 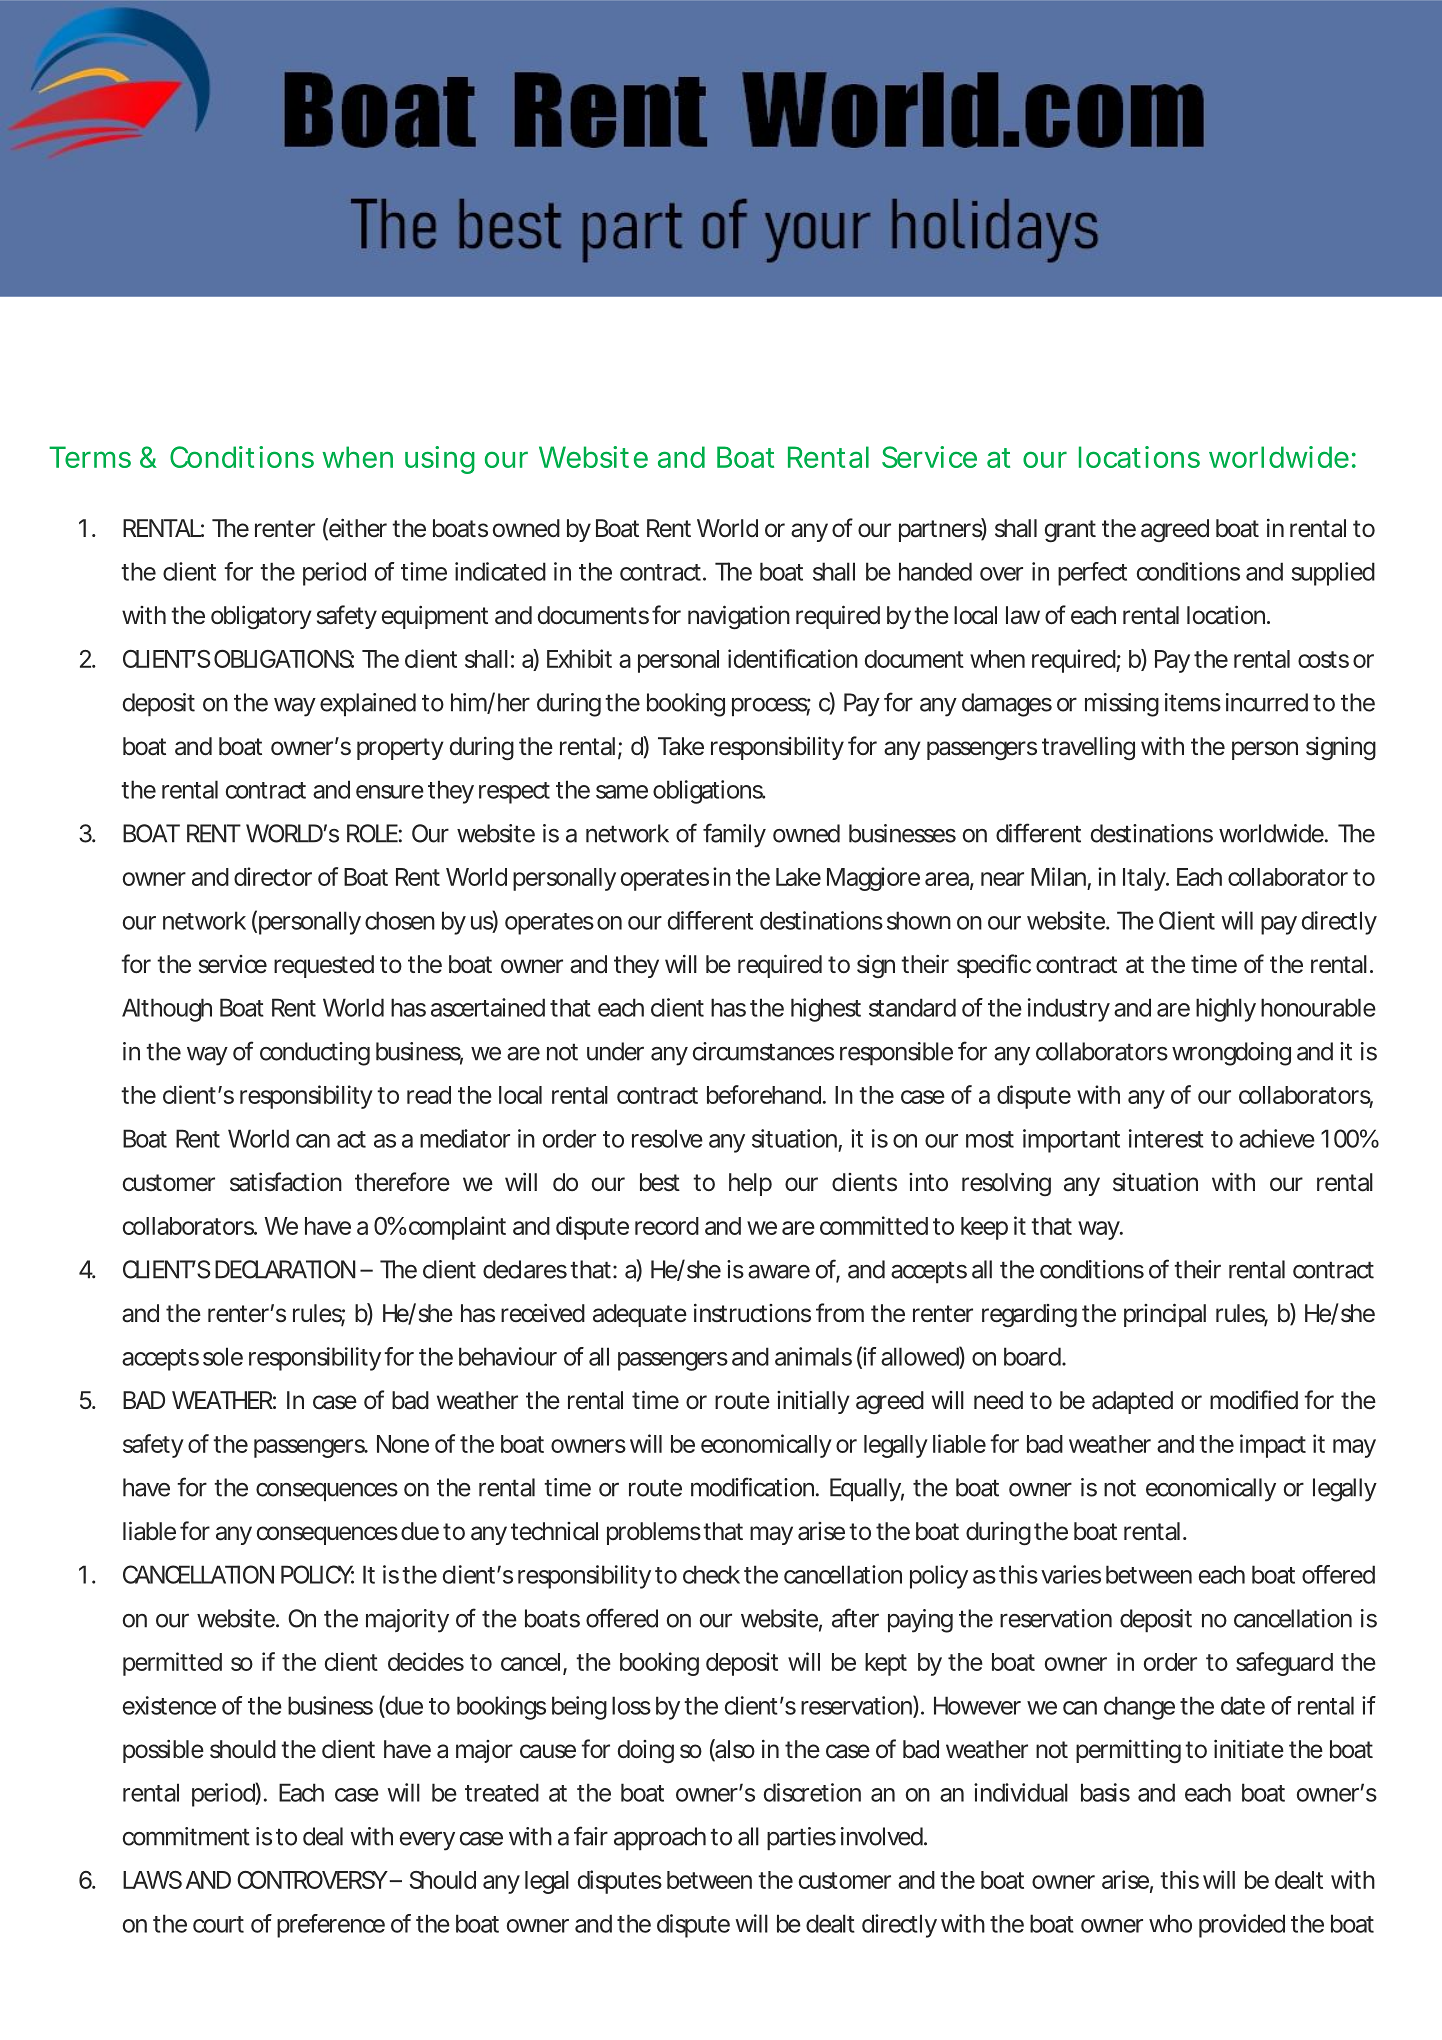 What do you see at coordinates (324, 966) in the document?
I see `requested` at bounding box center [324, 966].
